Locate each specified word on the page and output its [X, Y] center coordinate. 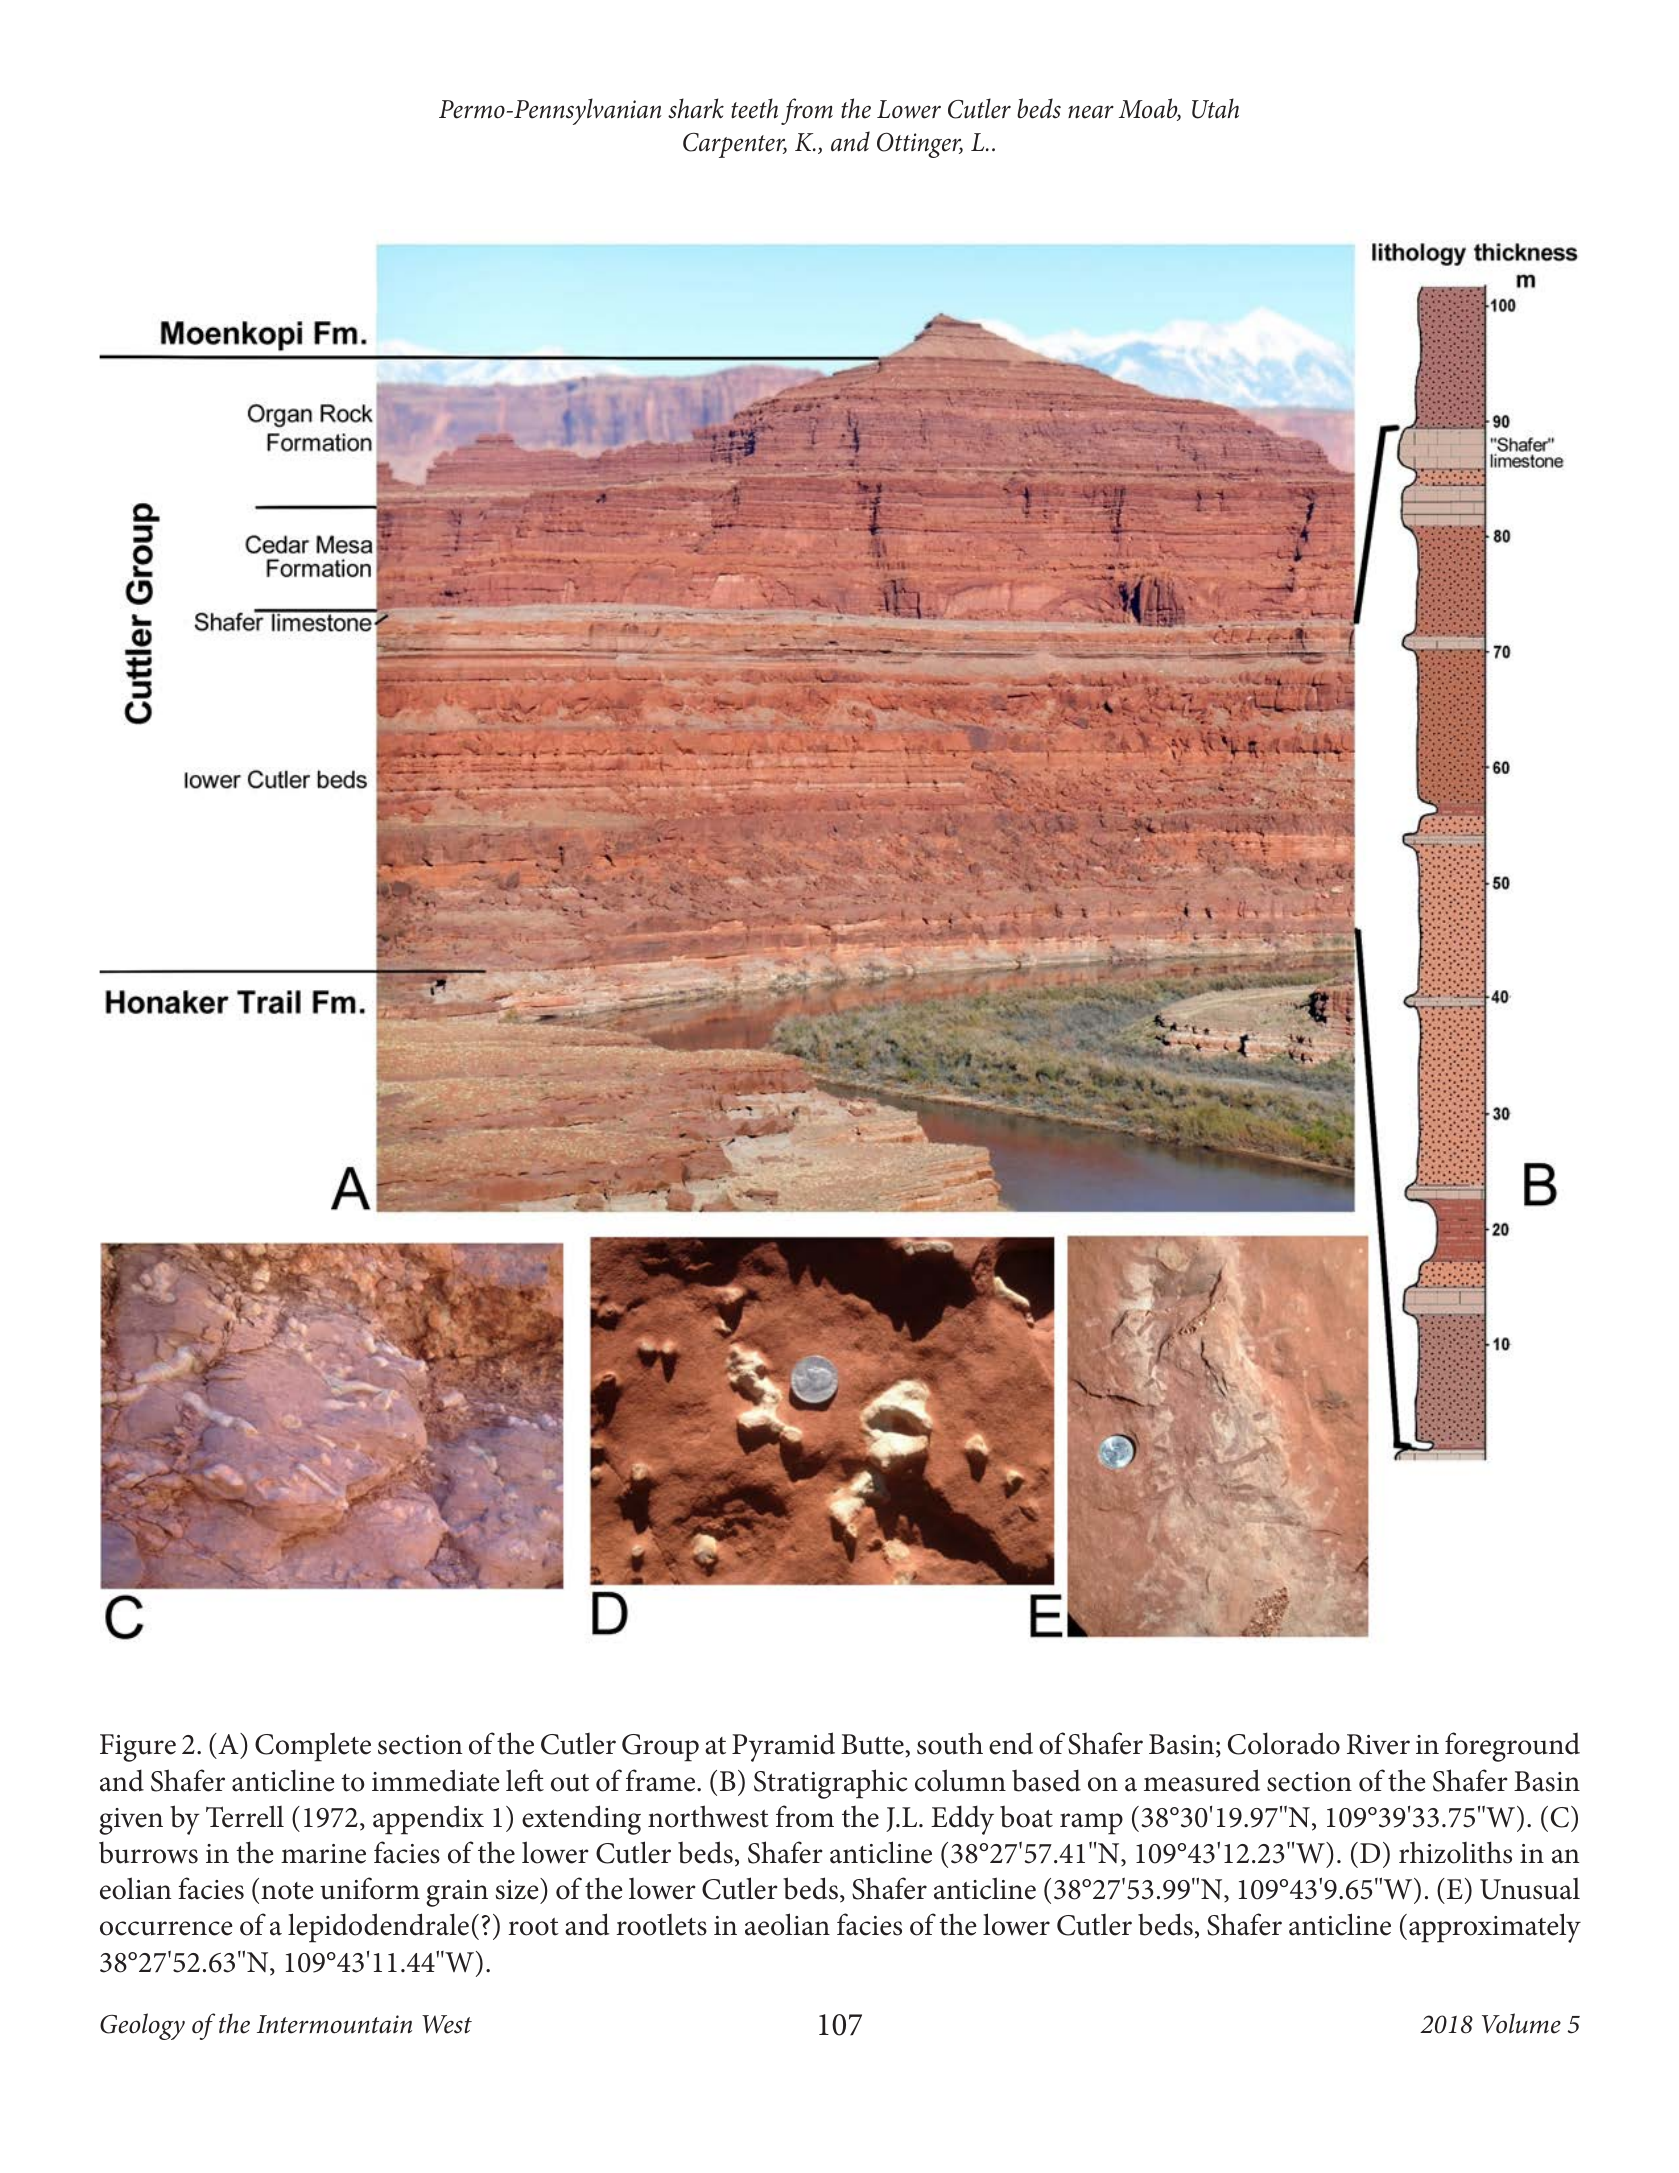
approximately [1495, 1928]
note [287, 1891]
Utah [1215, 108]
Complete [313, 1747]
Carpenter [735, 145]
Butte [873, 1744]
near [1091, 112]
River [1378, 1744]
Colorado [1284, 1743]
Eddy [962, 1820]
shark [696, 108]
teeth [754, 108]
